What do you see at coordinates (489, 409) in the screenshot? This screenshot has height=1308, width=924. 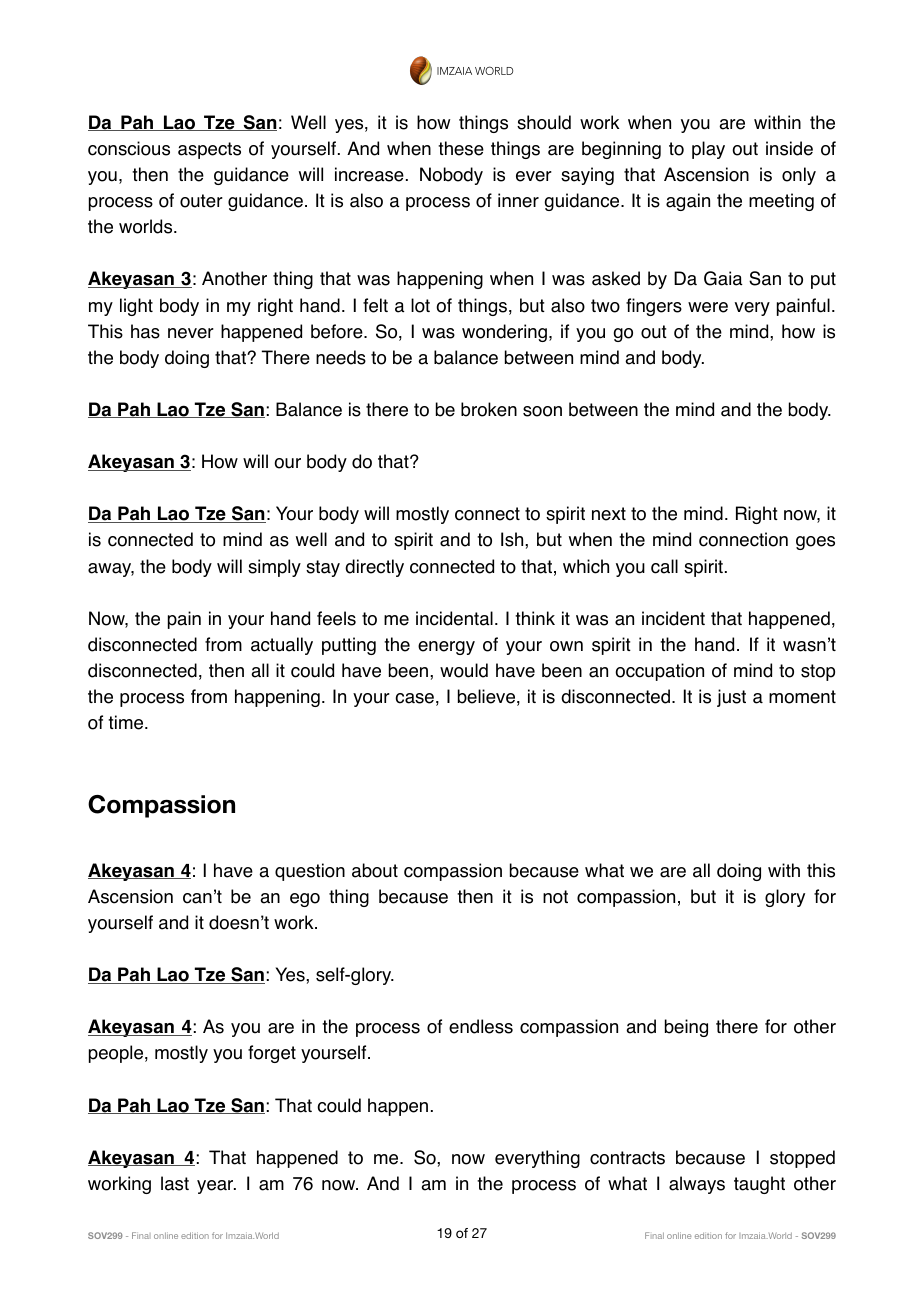 I see `broken` at bounding box center [489, 409].
